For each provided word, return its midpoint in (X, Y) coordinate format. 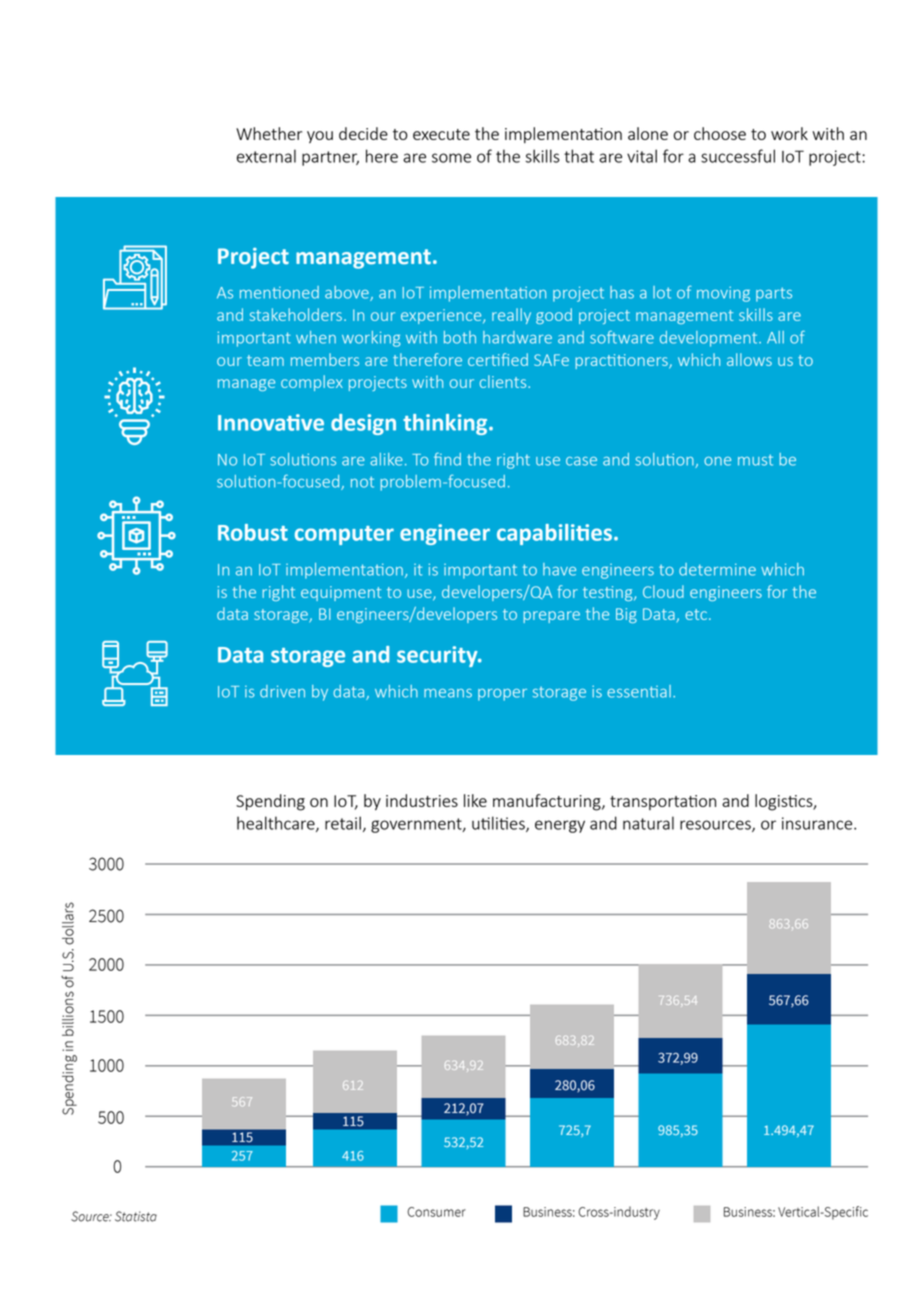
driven (282, 691)
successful (738, 156)
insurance (818, 823)
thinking (446, 424)
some (451, 158)
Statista (136, 1216)
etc (696, 614)
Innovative (271, 422)
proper (502, 695)
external (266, 156)
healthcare (277, 824)
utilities (499, 824)
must (755, 460)
